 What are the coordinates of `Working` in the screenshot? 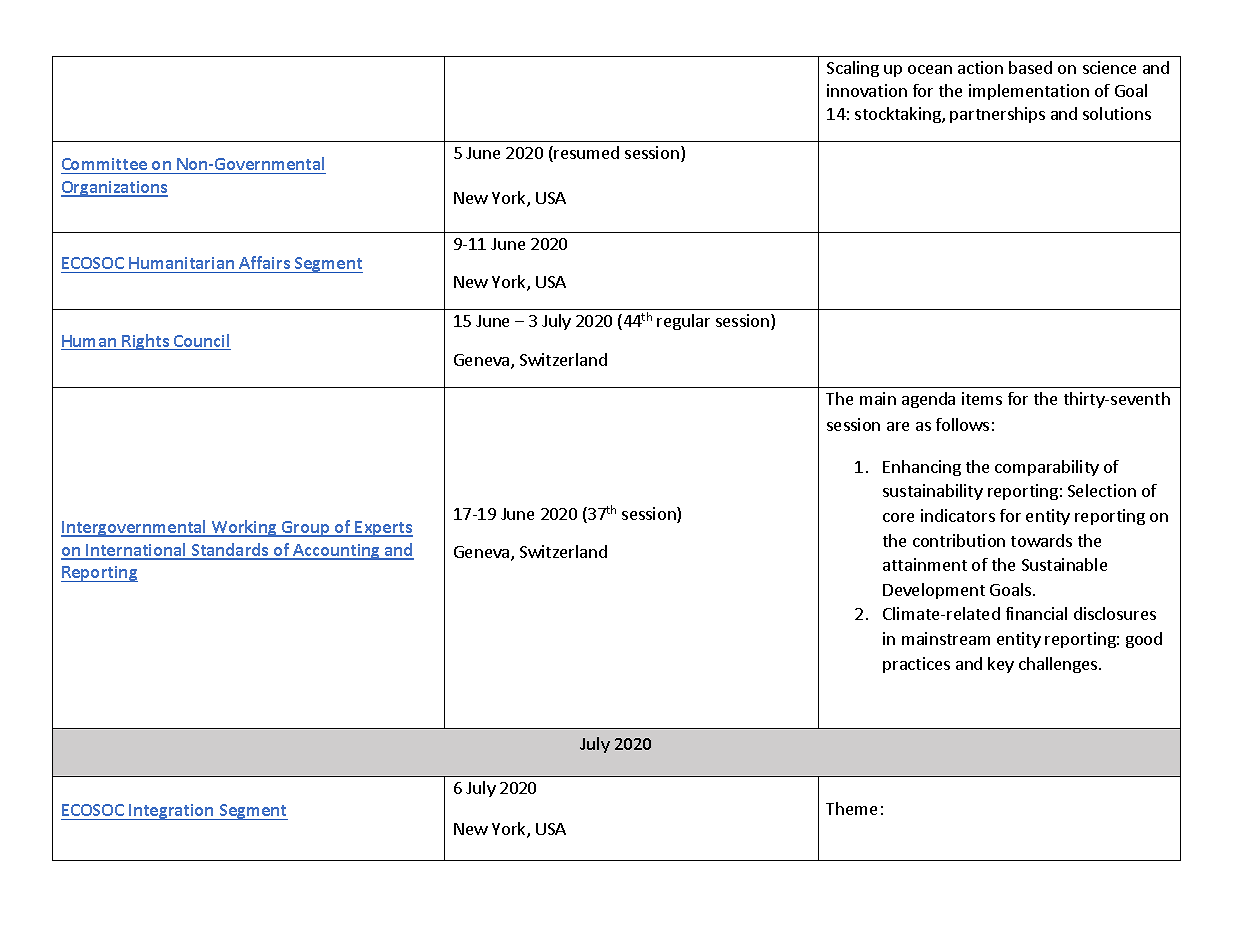 It's located at (244, 528).
